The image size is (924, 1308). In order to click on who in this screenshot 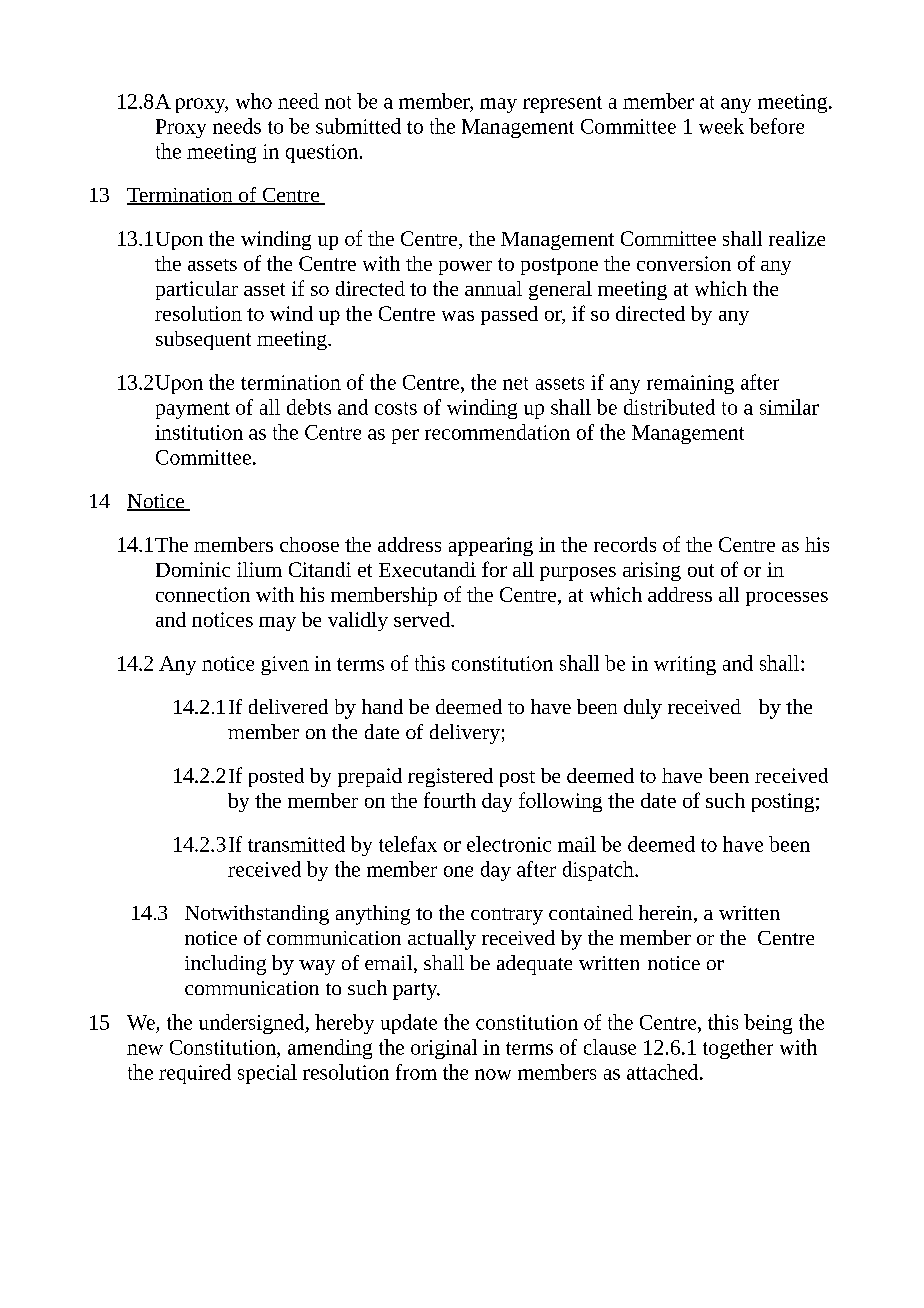, I will do `click(254, 101)`.
